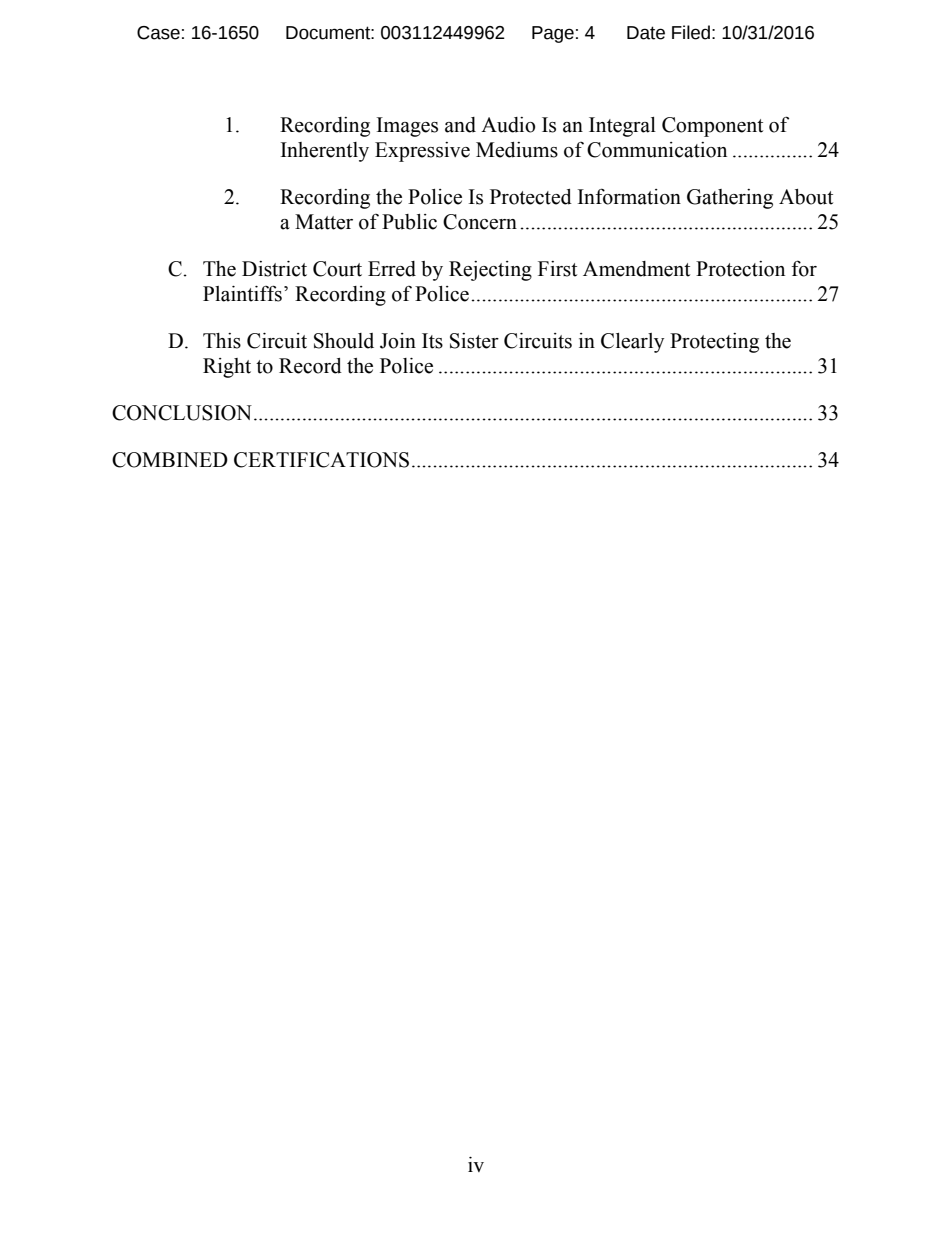 The image size is (952, 1233). I want to click on COMBINED, so click(170, 460).
